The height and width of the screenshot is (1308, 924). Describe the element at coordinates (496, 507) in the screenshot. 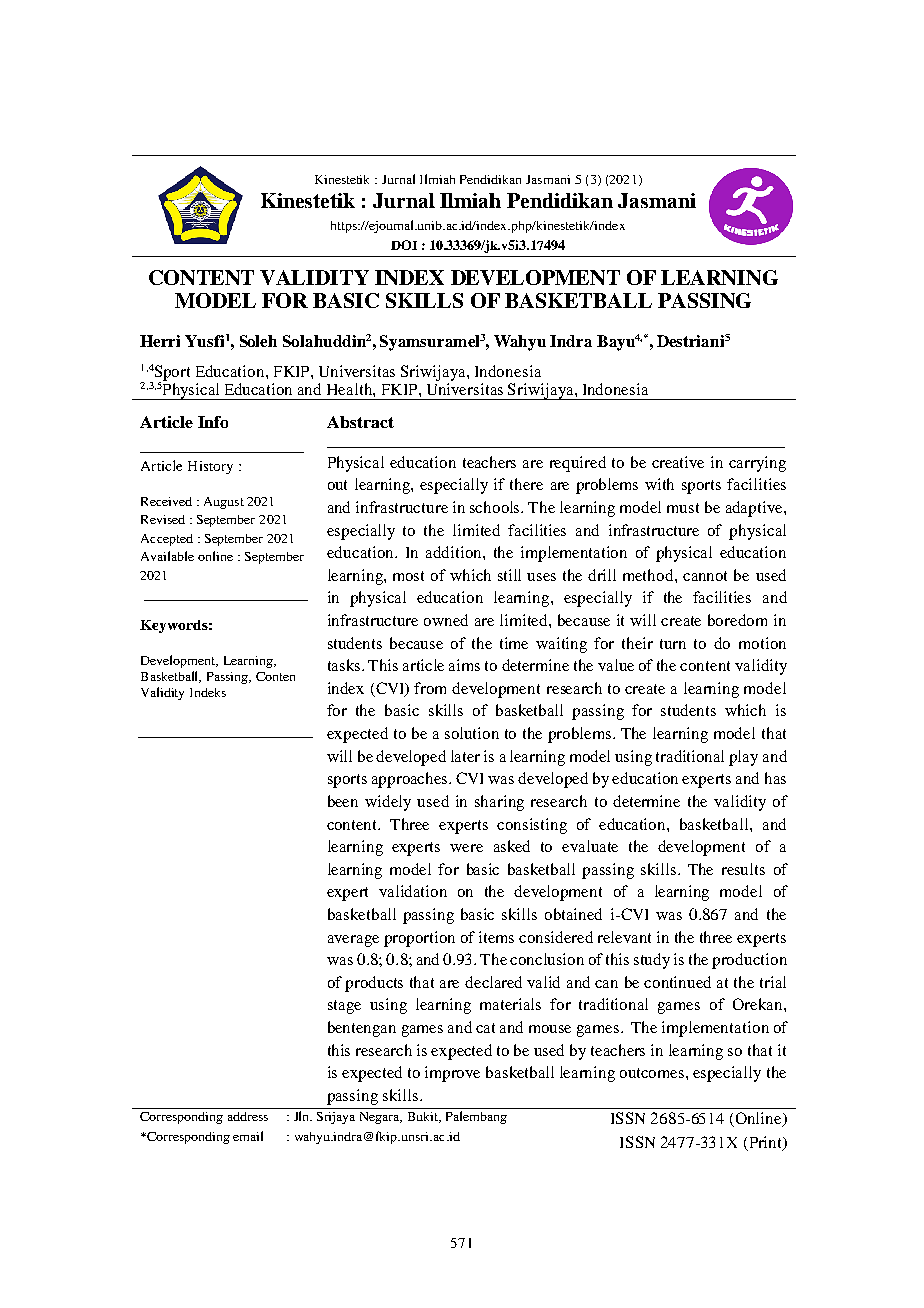

I see `schools` at that location.
